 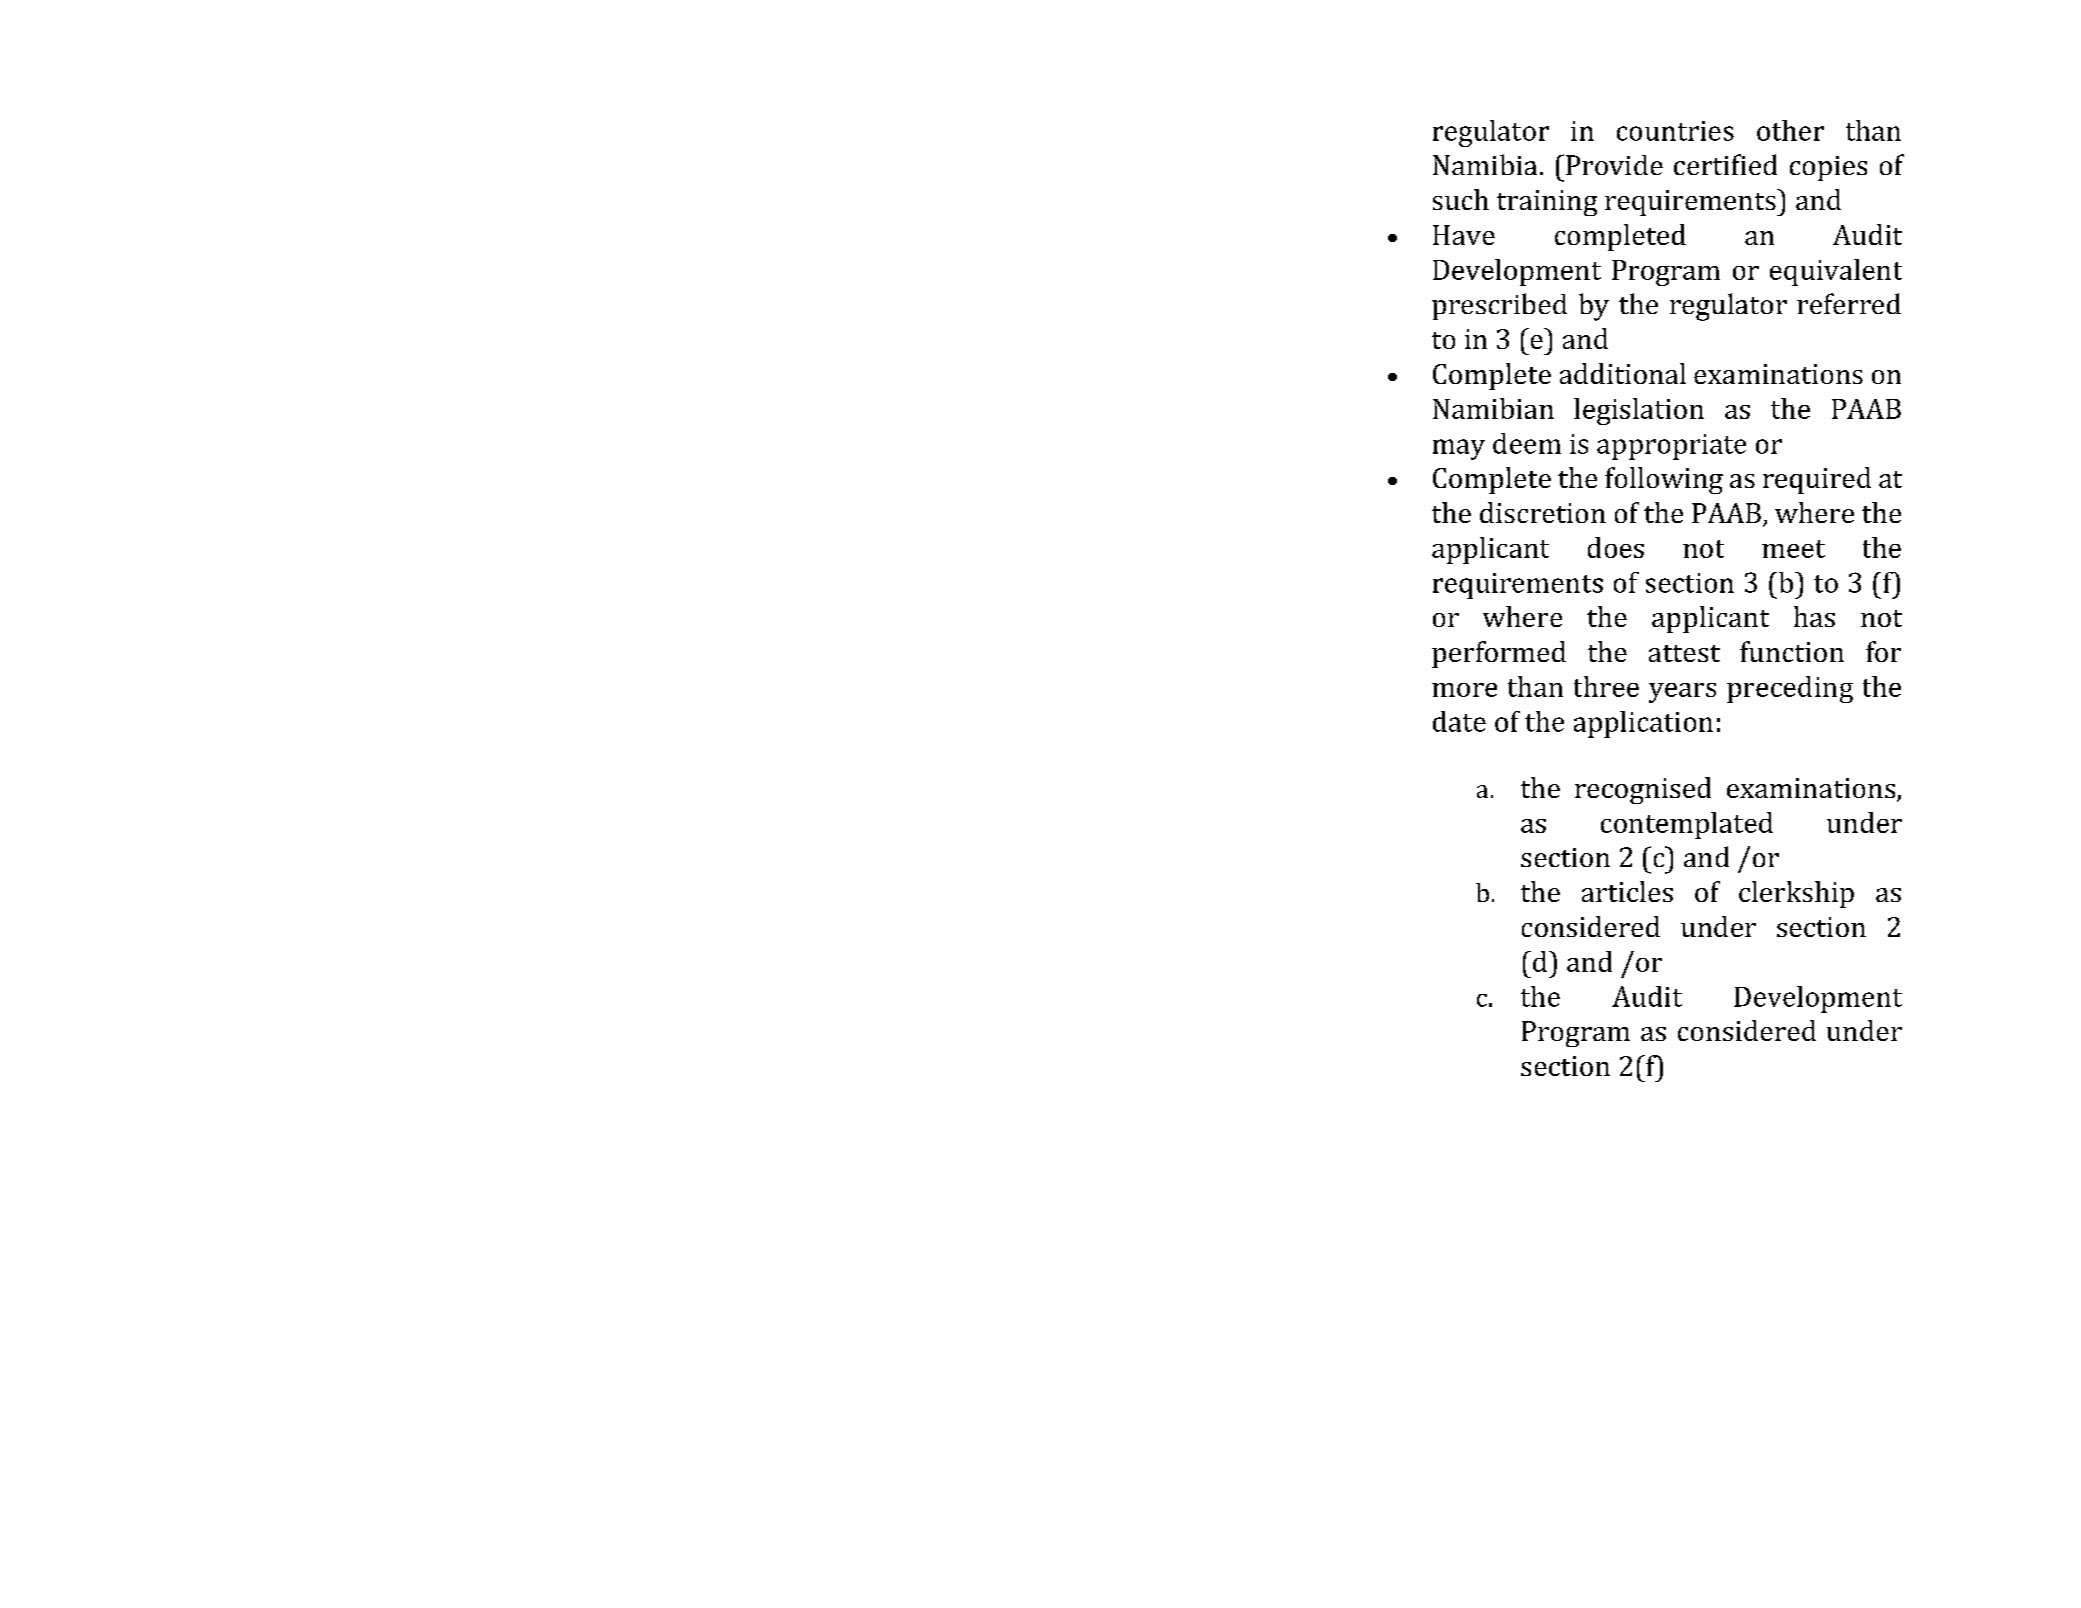 What do you see at coordinates (1499, 654) in the screenshot?
I see `performed` at bounding box center [1499, 654].
